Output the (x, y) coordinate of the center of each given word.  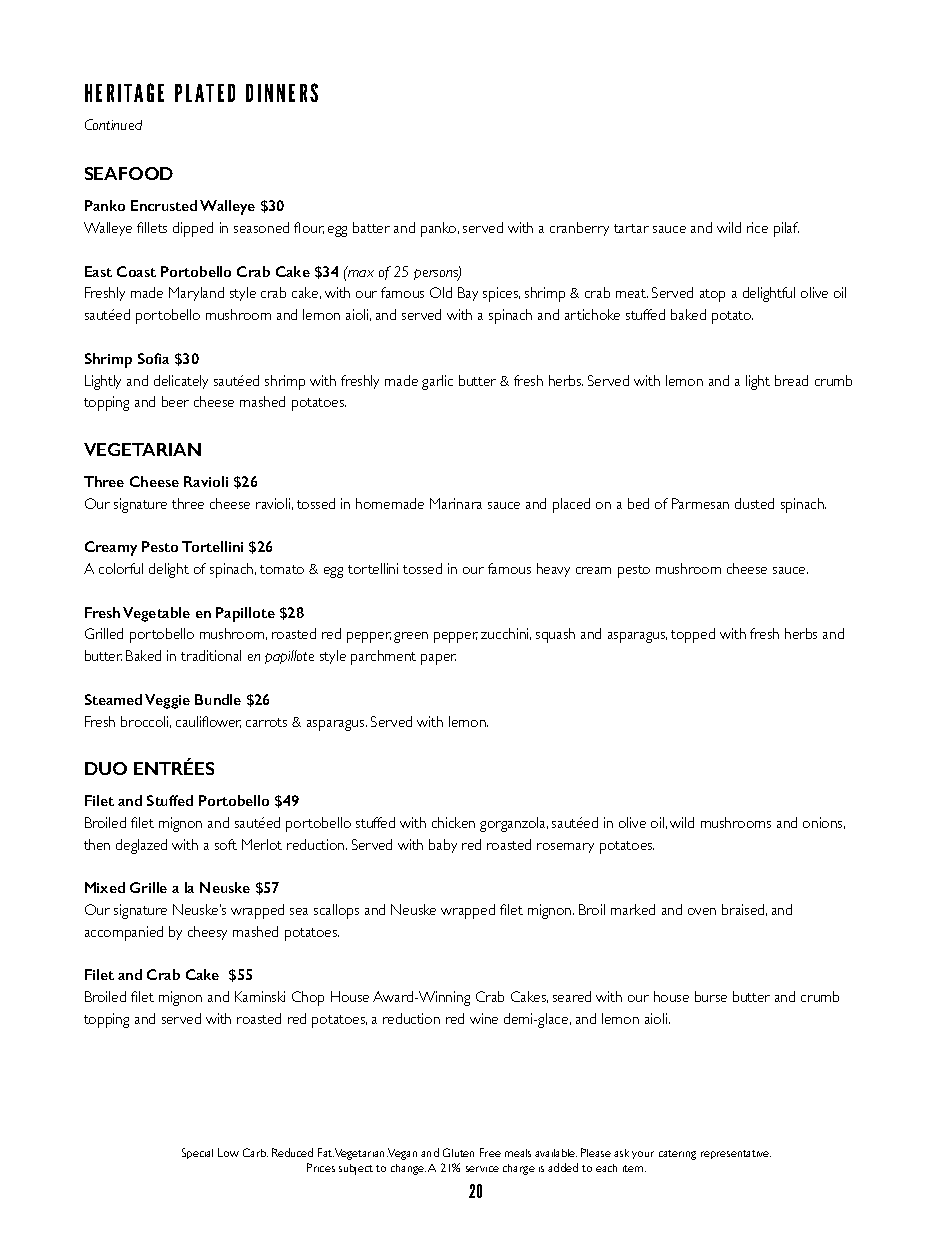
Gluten (458, 1152)
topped (693, 635)
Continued (113, 124)
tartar (631, 228)
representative (736, 1154)
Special (197, 1153)
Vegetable (156, 614)
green (411, 637)
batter (371, 227)
